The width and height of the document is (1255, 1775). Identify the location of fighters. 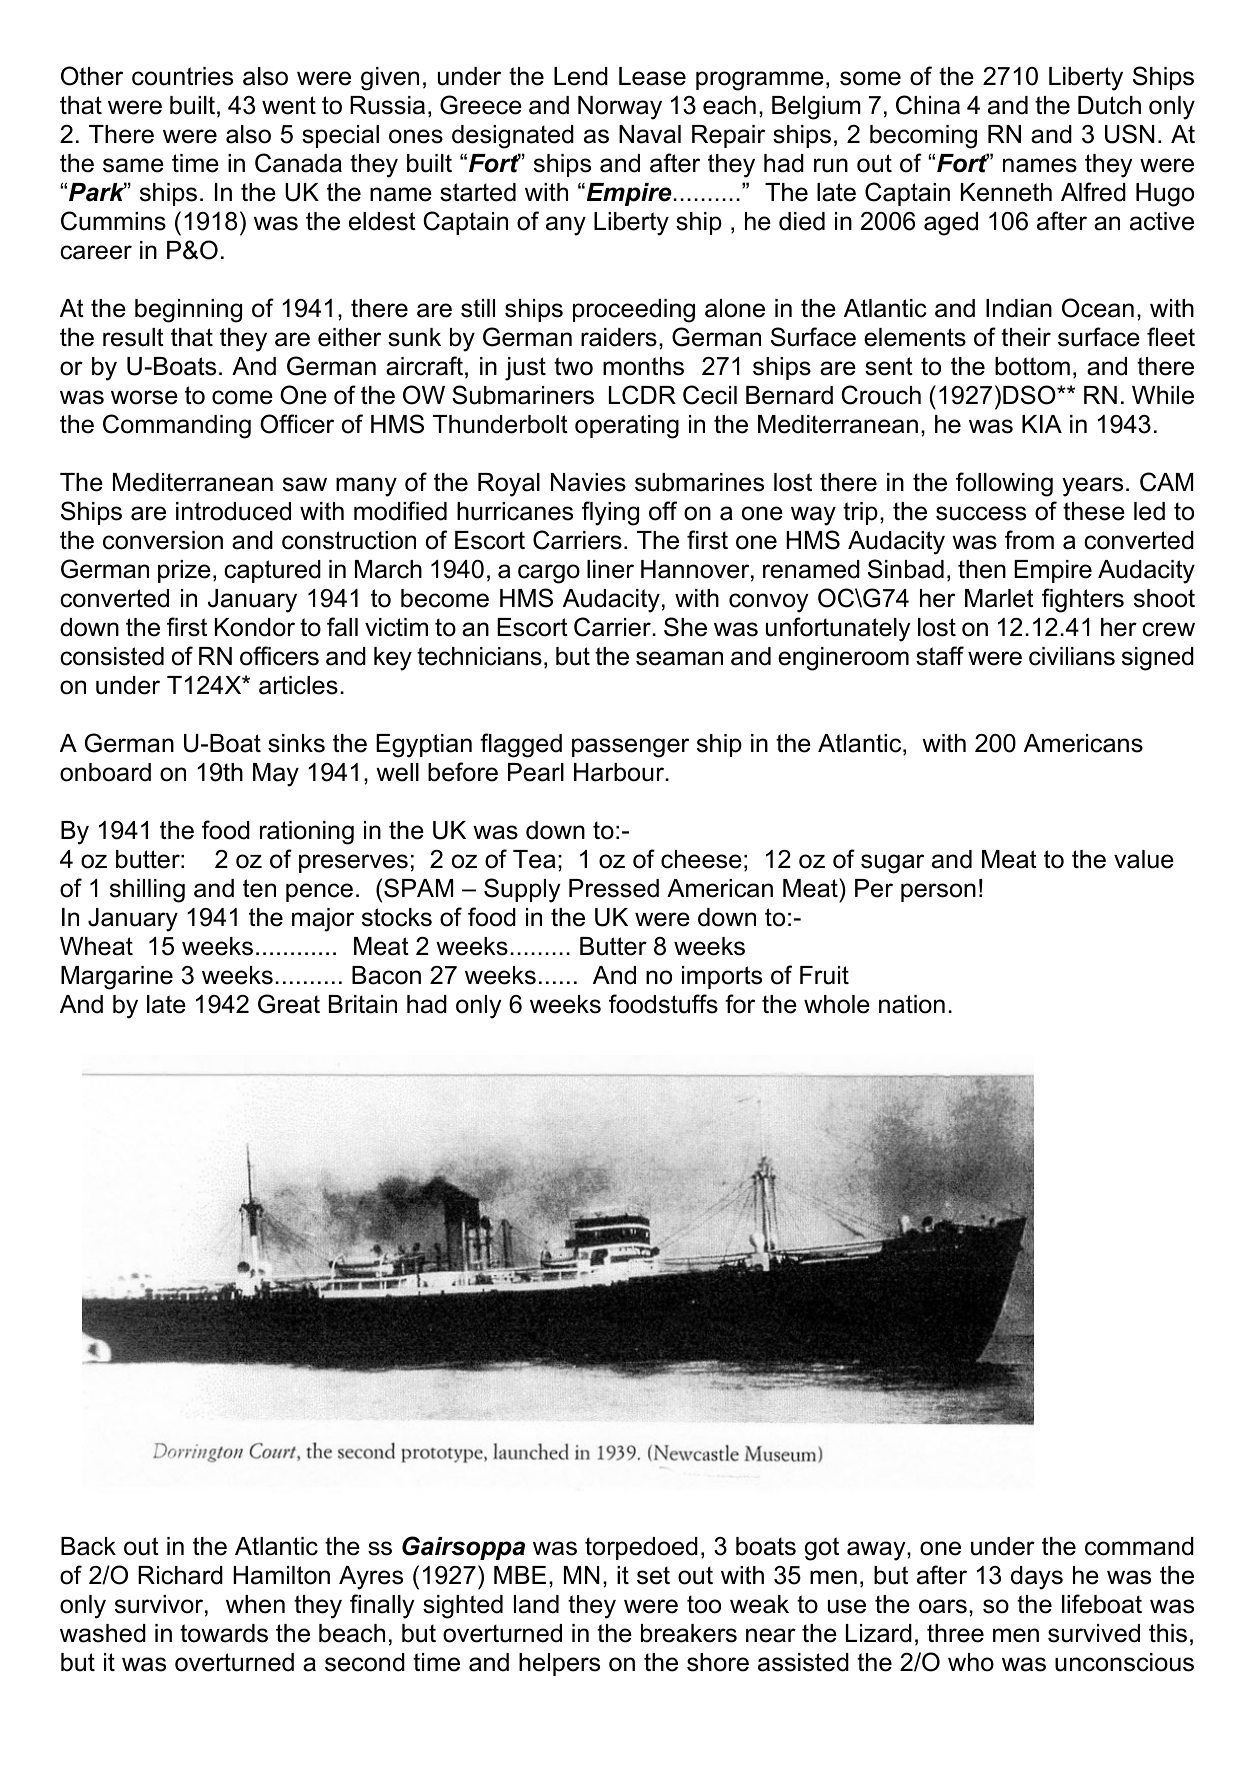
(1083, 600).
